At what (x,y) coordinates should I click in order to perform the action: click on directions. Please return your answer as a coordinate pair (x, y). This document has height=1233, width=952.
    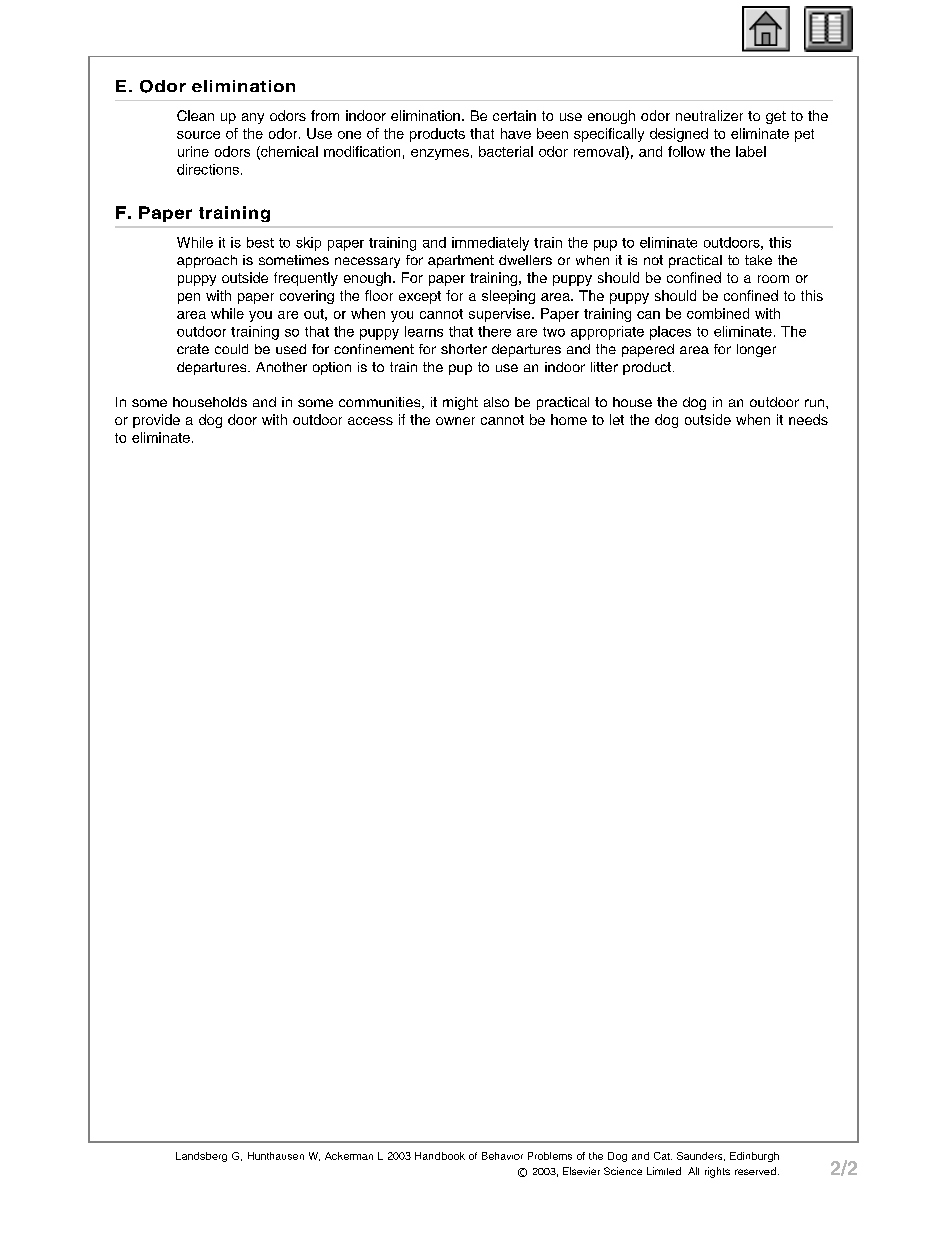
    Looking at the image, I should click on (208, 169).
